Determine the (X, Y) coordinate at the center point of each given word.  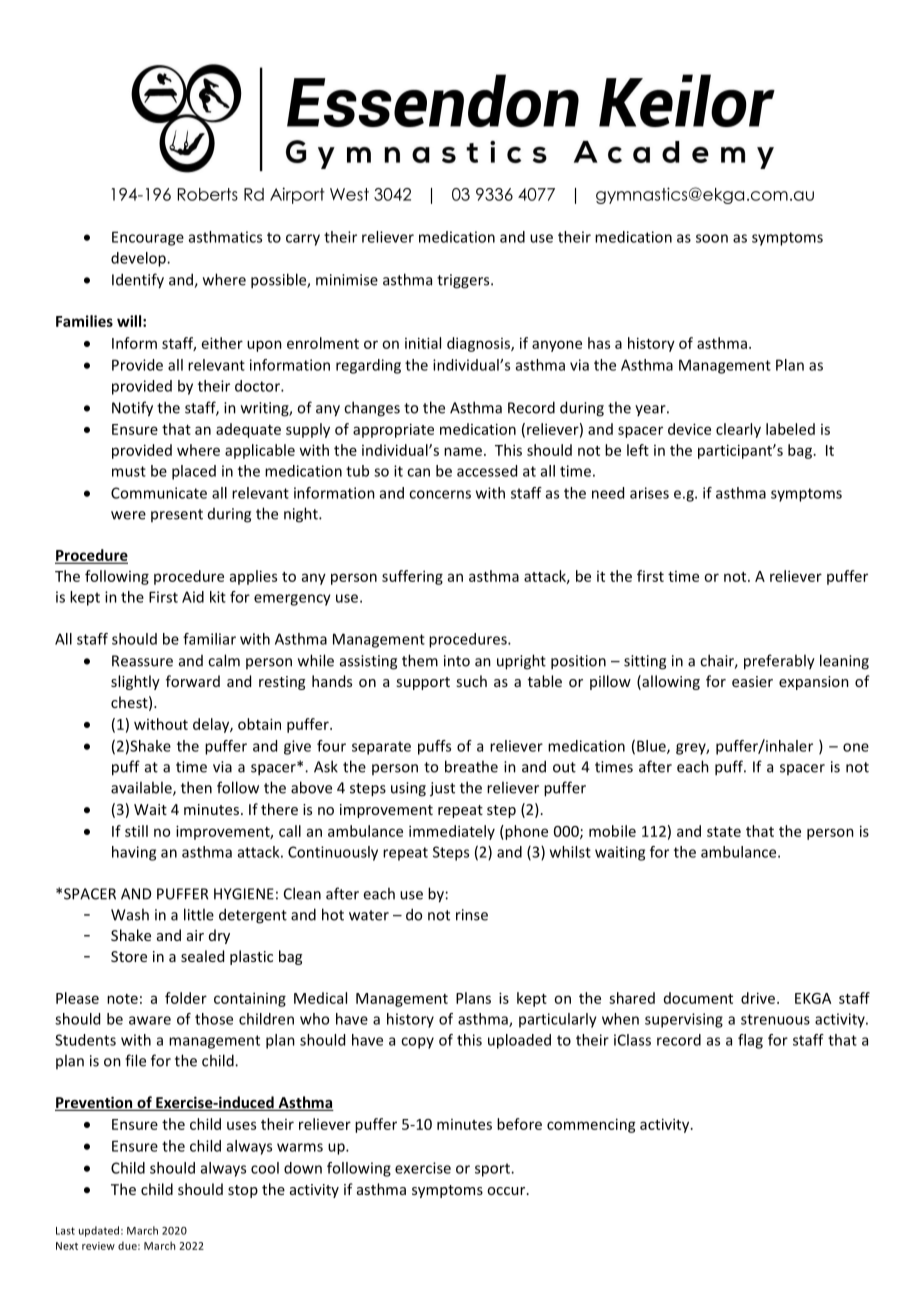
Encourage (148, 238)
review (98, 1246)
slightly (135, 682)
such (471, 681)
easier (752, 681)
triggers (464, 281)
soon (712, 238)
